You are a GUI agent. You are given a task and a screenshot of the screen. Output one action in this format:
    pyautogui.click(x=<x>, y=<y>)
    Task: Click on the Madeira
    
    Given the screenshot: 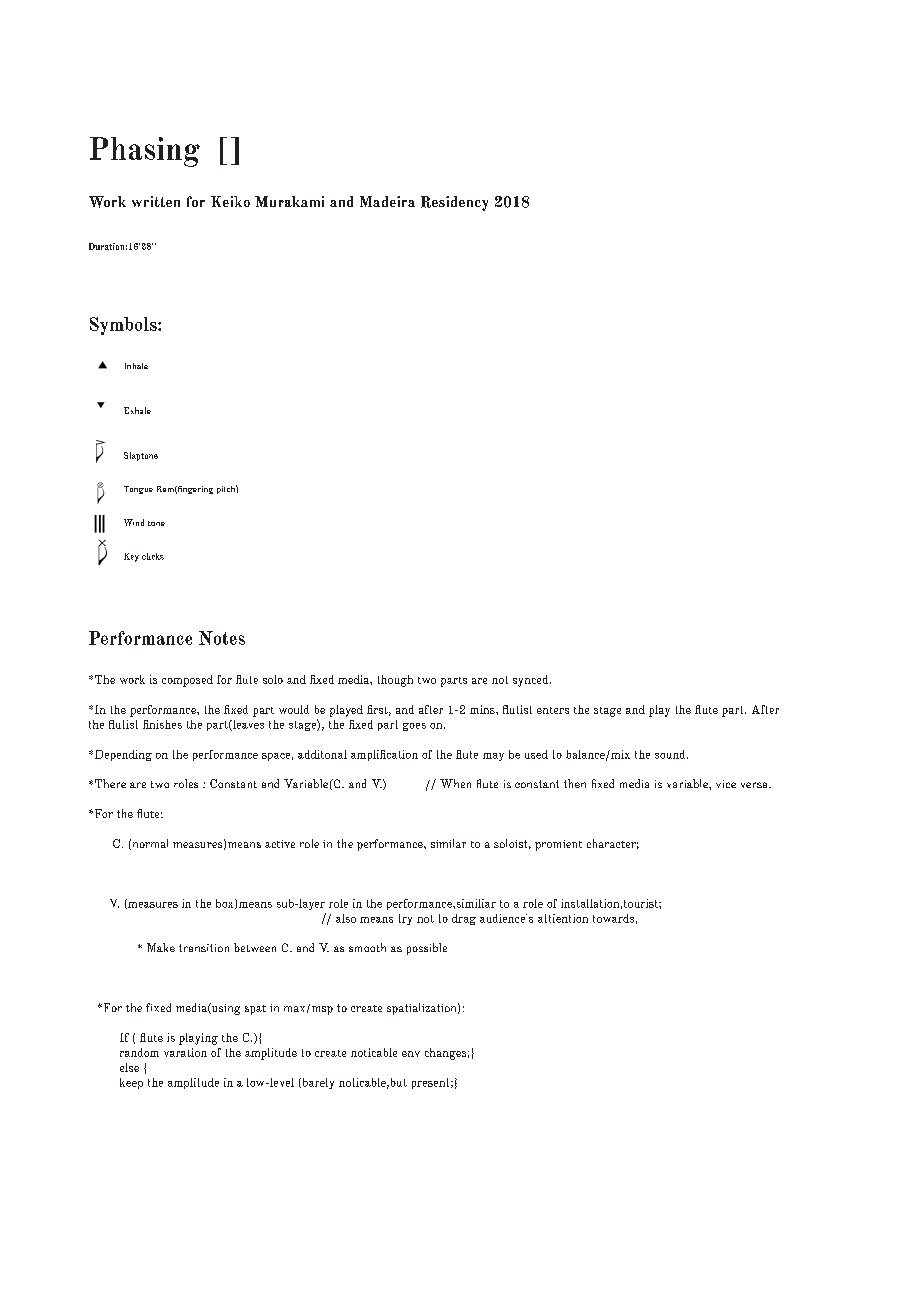 What is the action you would take?
    pyautogui.click(x=387, y=201)
